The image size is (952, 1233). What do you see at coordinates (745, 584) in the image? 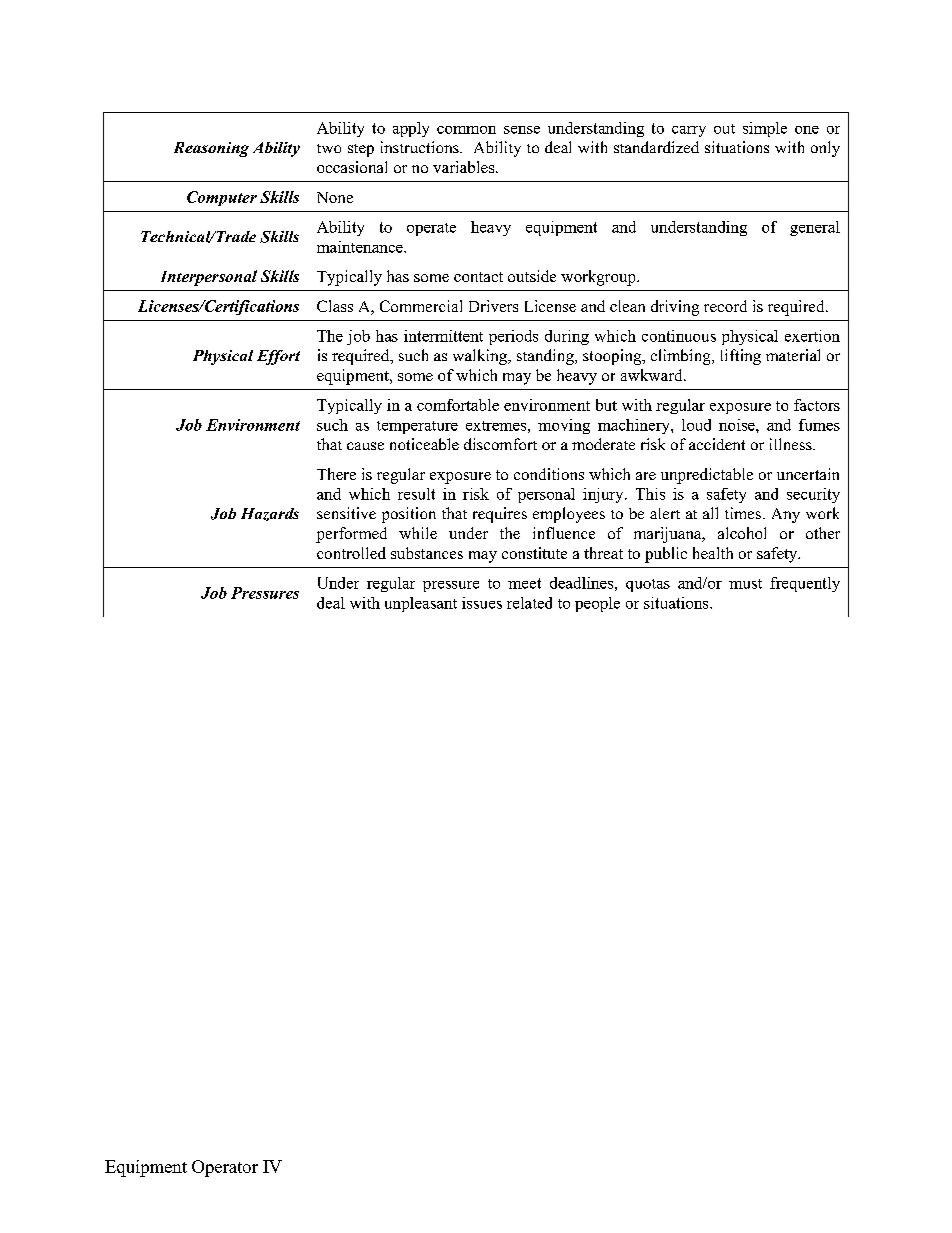
I see `must` at bounding box center [745, 584].
